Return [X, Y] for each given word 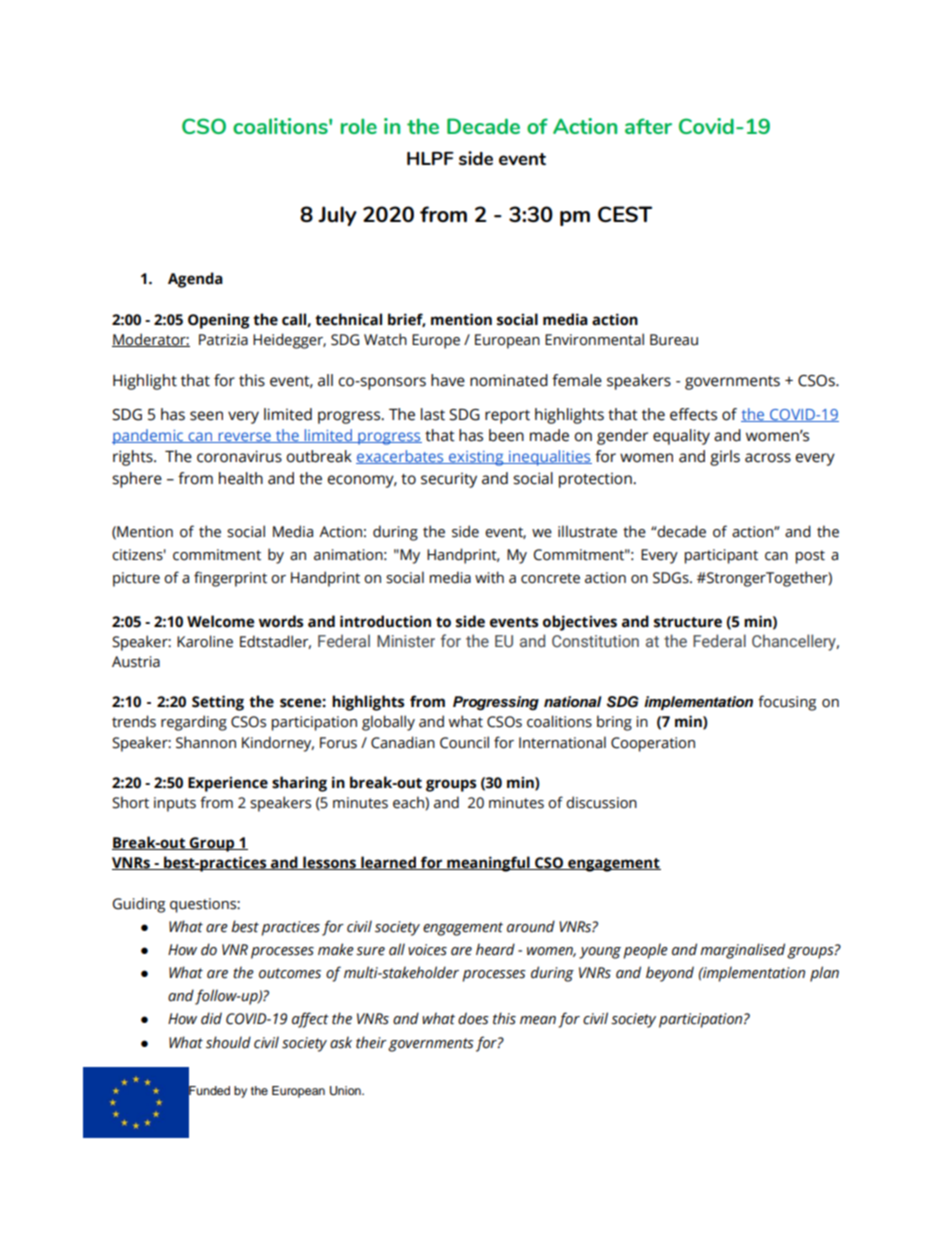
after [648, 126]
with [489, 577]
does [473, 1018]
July [337, 216]
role [359, 126]
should [228, 1042]
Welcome [220, 621]
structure [688, 622]
